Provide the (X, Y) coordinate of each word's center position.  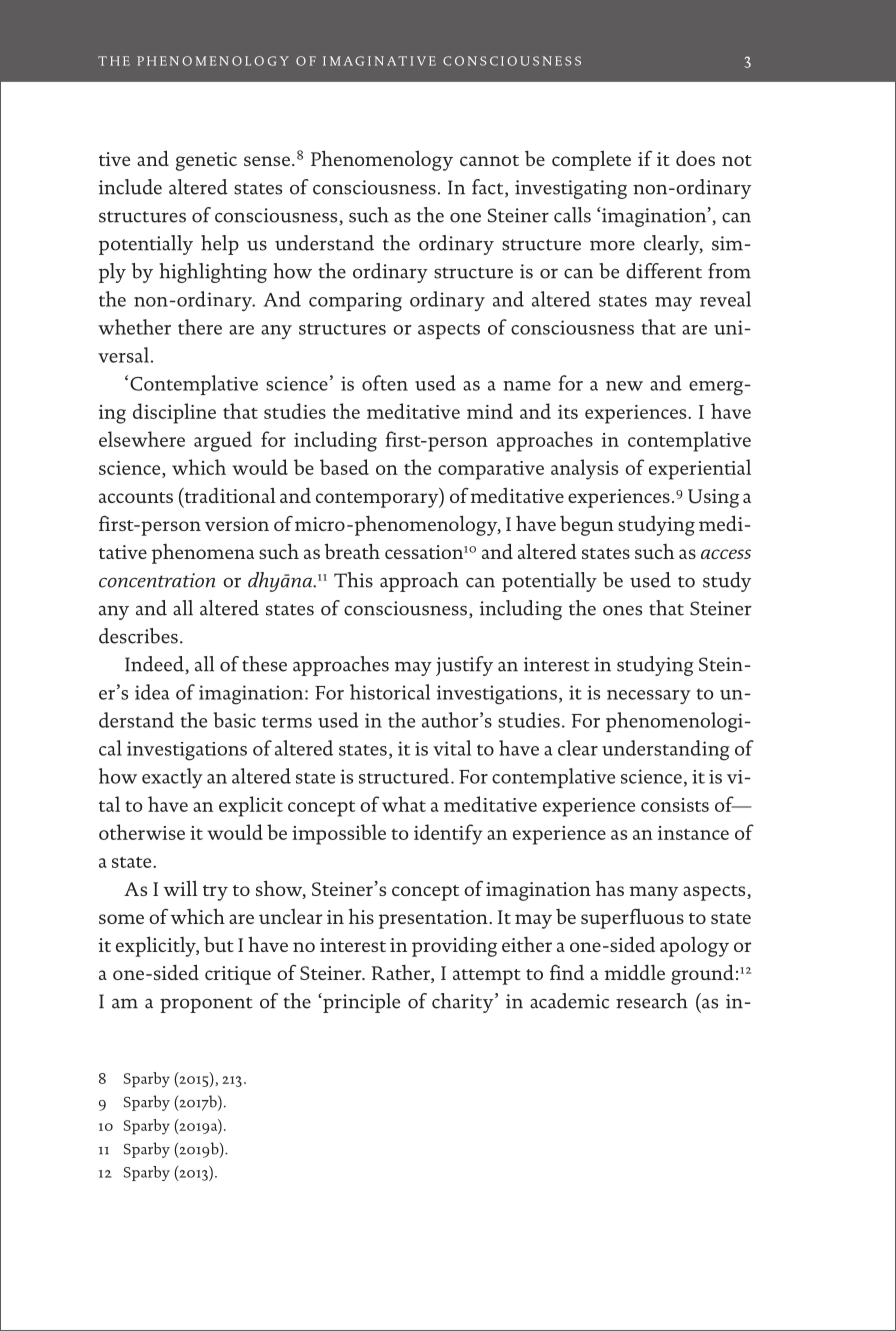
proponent (206, 1005)
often (385, 383)
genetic (206, 161)
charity (464, 1003)
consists (675, 805)
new (624, 386)
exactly (172, 778)
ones (622, 610)
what (404, 804)
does (695, 158)
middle (635, 972)
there (200, 327)
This (353, 580)
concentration (157, 580)
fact (489, 188)
